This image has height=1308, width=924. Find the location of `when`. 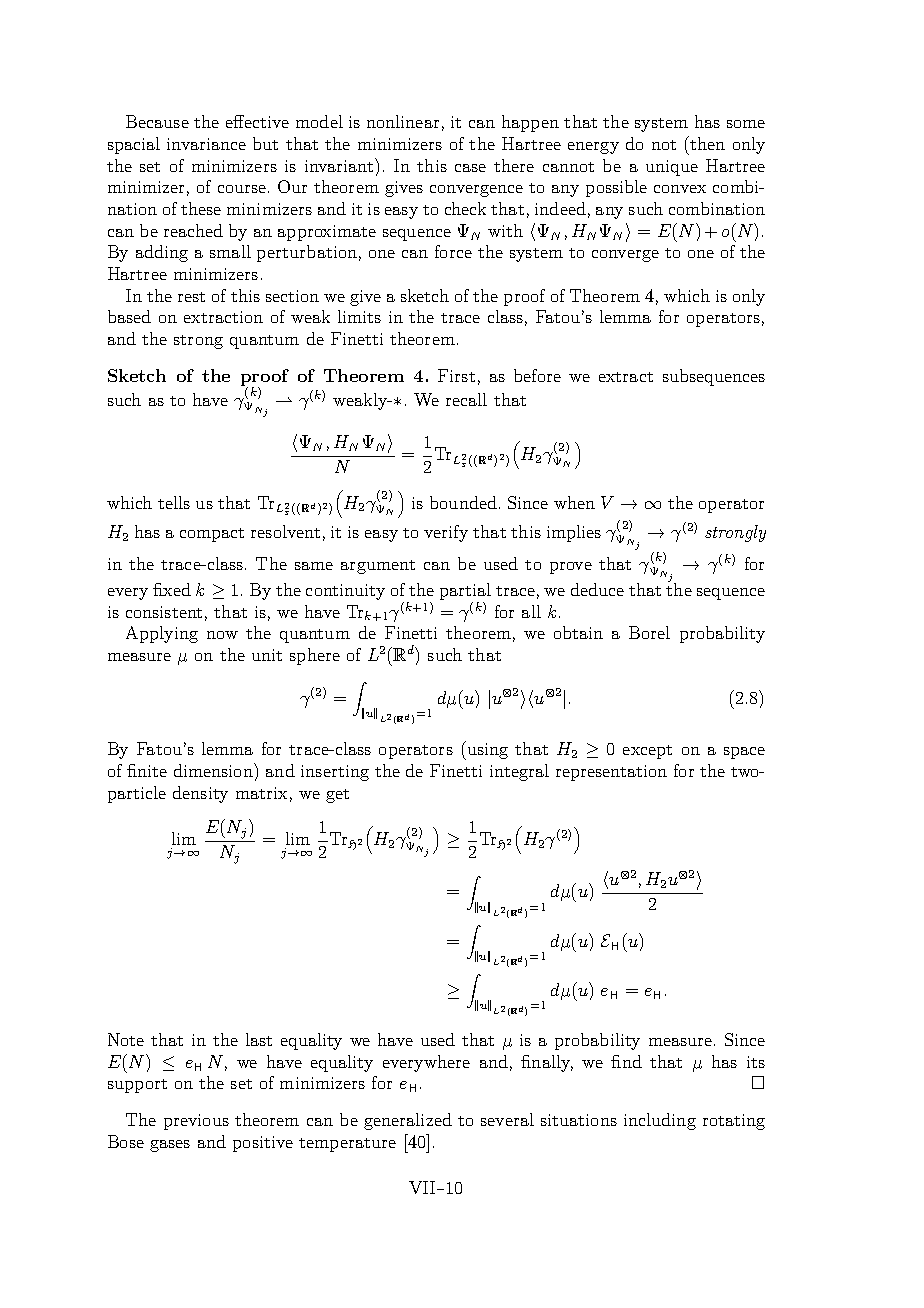

when is located at coordinates (574, 502).
